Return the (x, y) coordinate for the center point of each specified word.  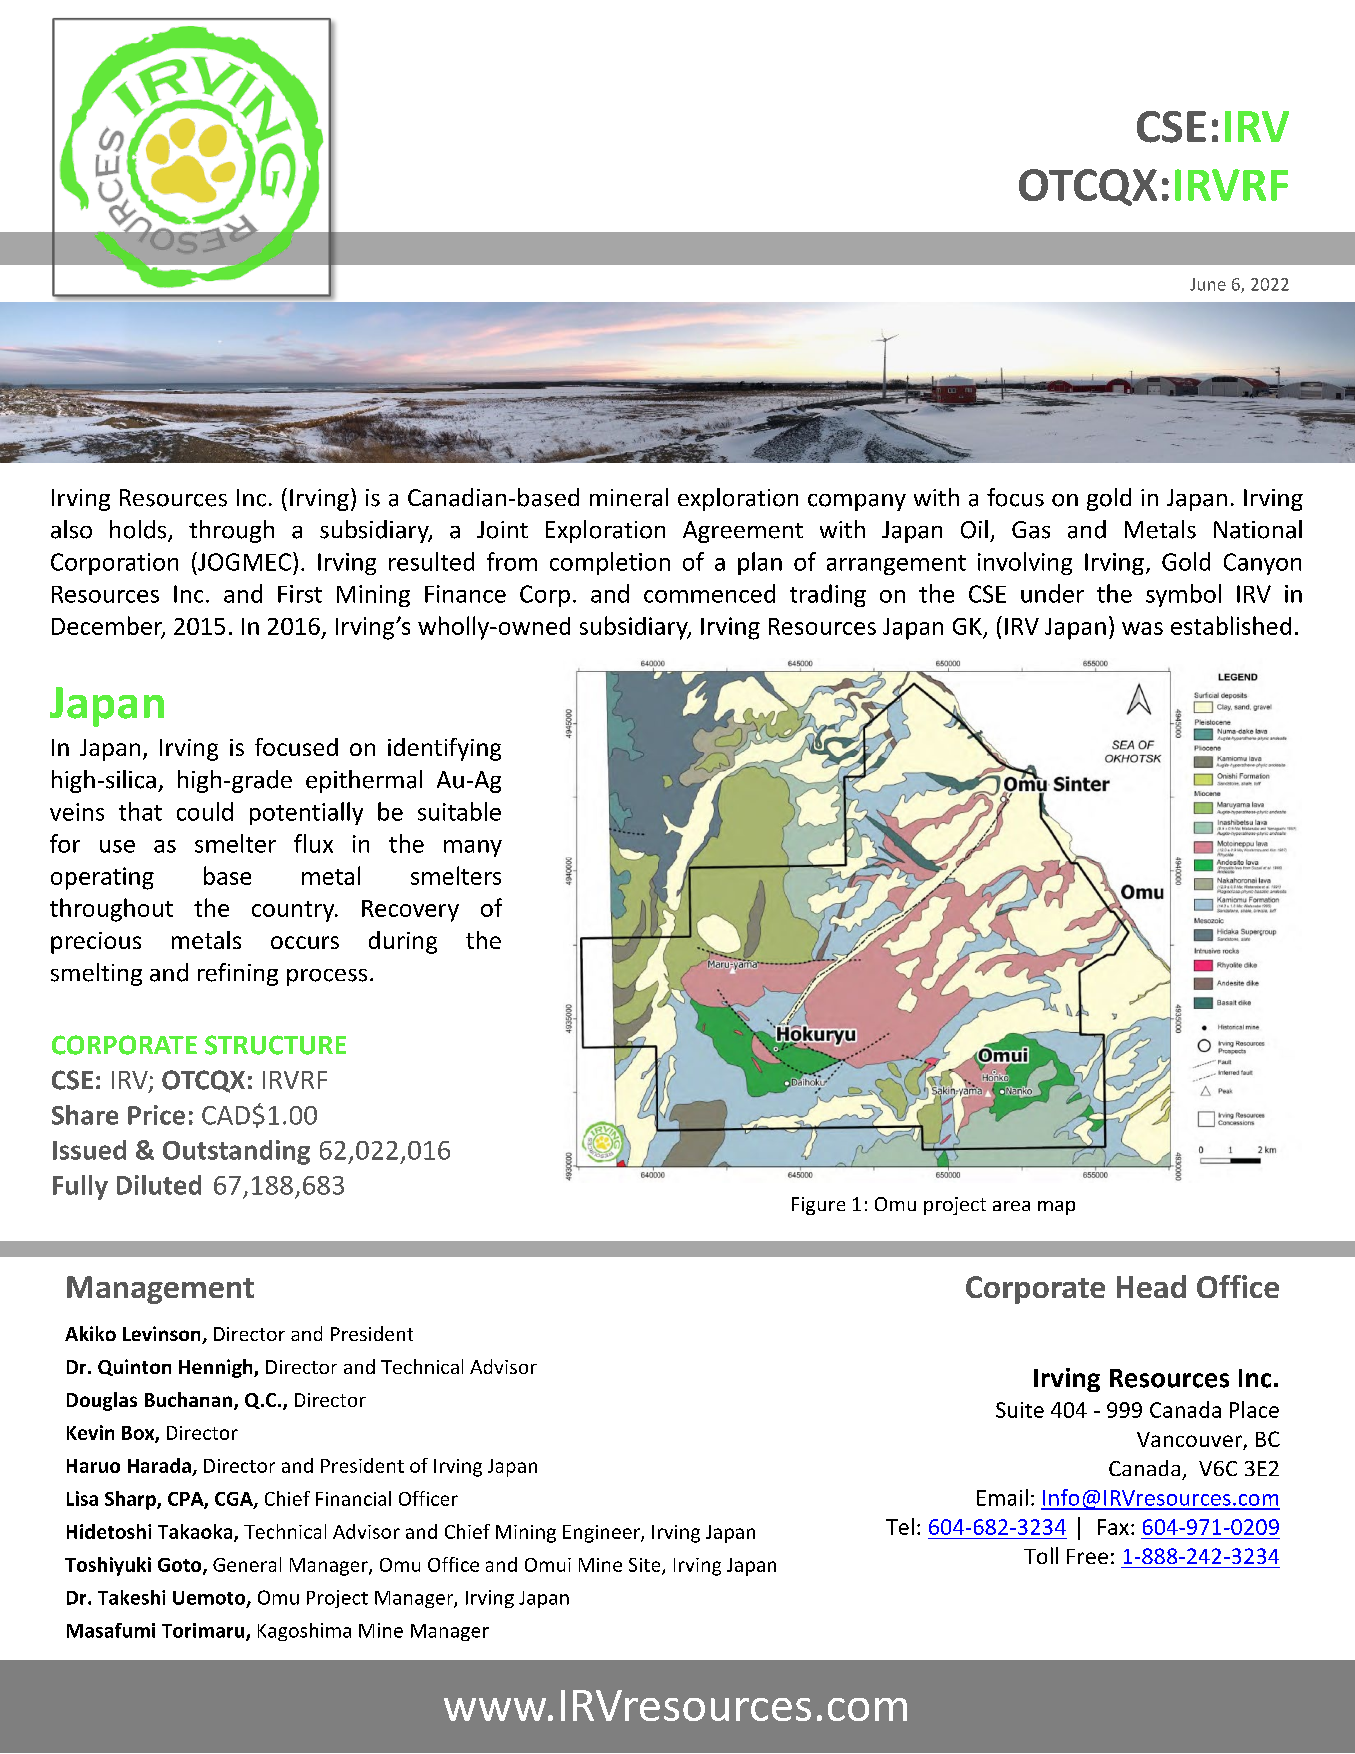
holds (139, 530)
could (205, 811)
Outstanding (236, 1152)
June (1208, 284)
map (1056, 1208)
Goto (181, 1566)
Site (646, 1566)
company (857, 502)
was (1142, 628)
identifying (444, 749)
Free (1087, 1556)
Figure (818, 1206)
